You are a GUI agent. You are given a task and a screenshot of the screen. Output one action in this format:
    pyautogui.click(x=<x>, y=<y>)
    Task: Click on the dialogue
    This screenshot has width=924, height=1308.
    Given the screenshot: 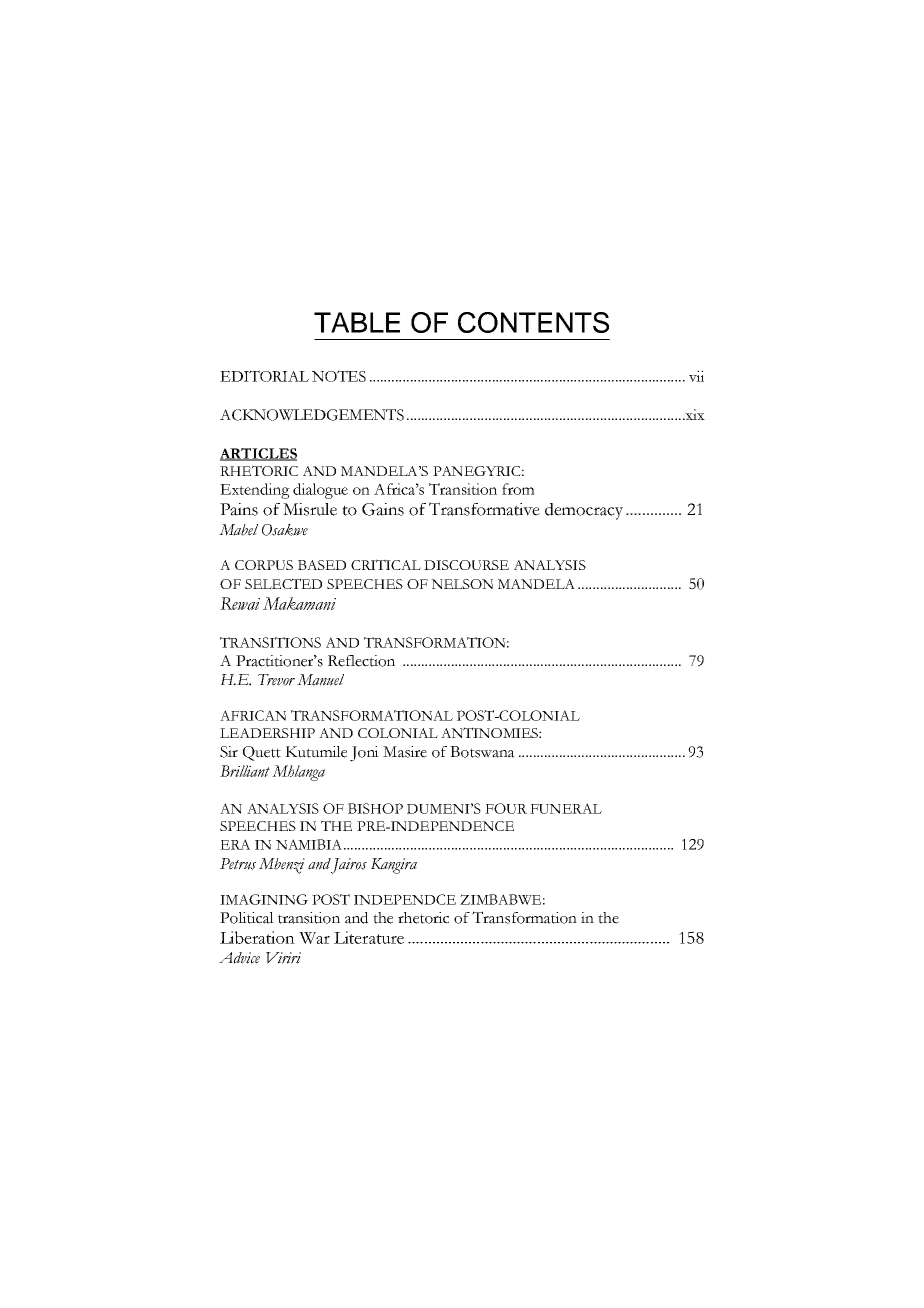 What is the action you would take?
    pyautogui.click(x=320, y=491)
